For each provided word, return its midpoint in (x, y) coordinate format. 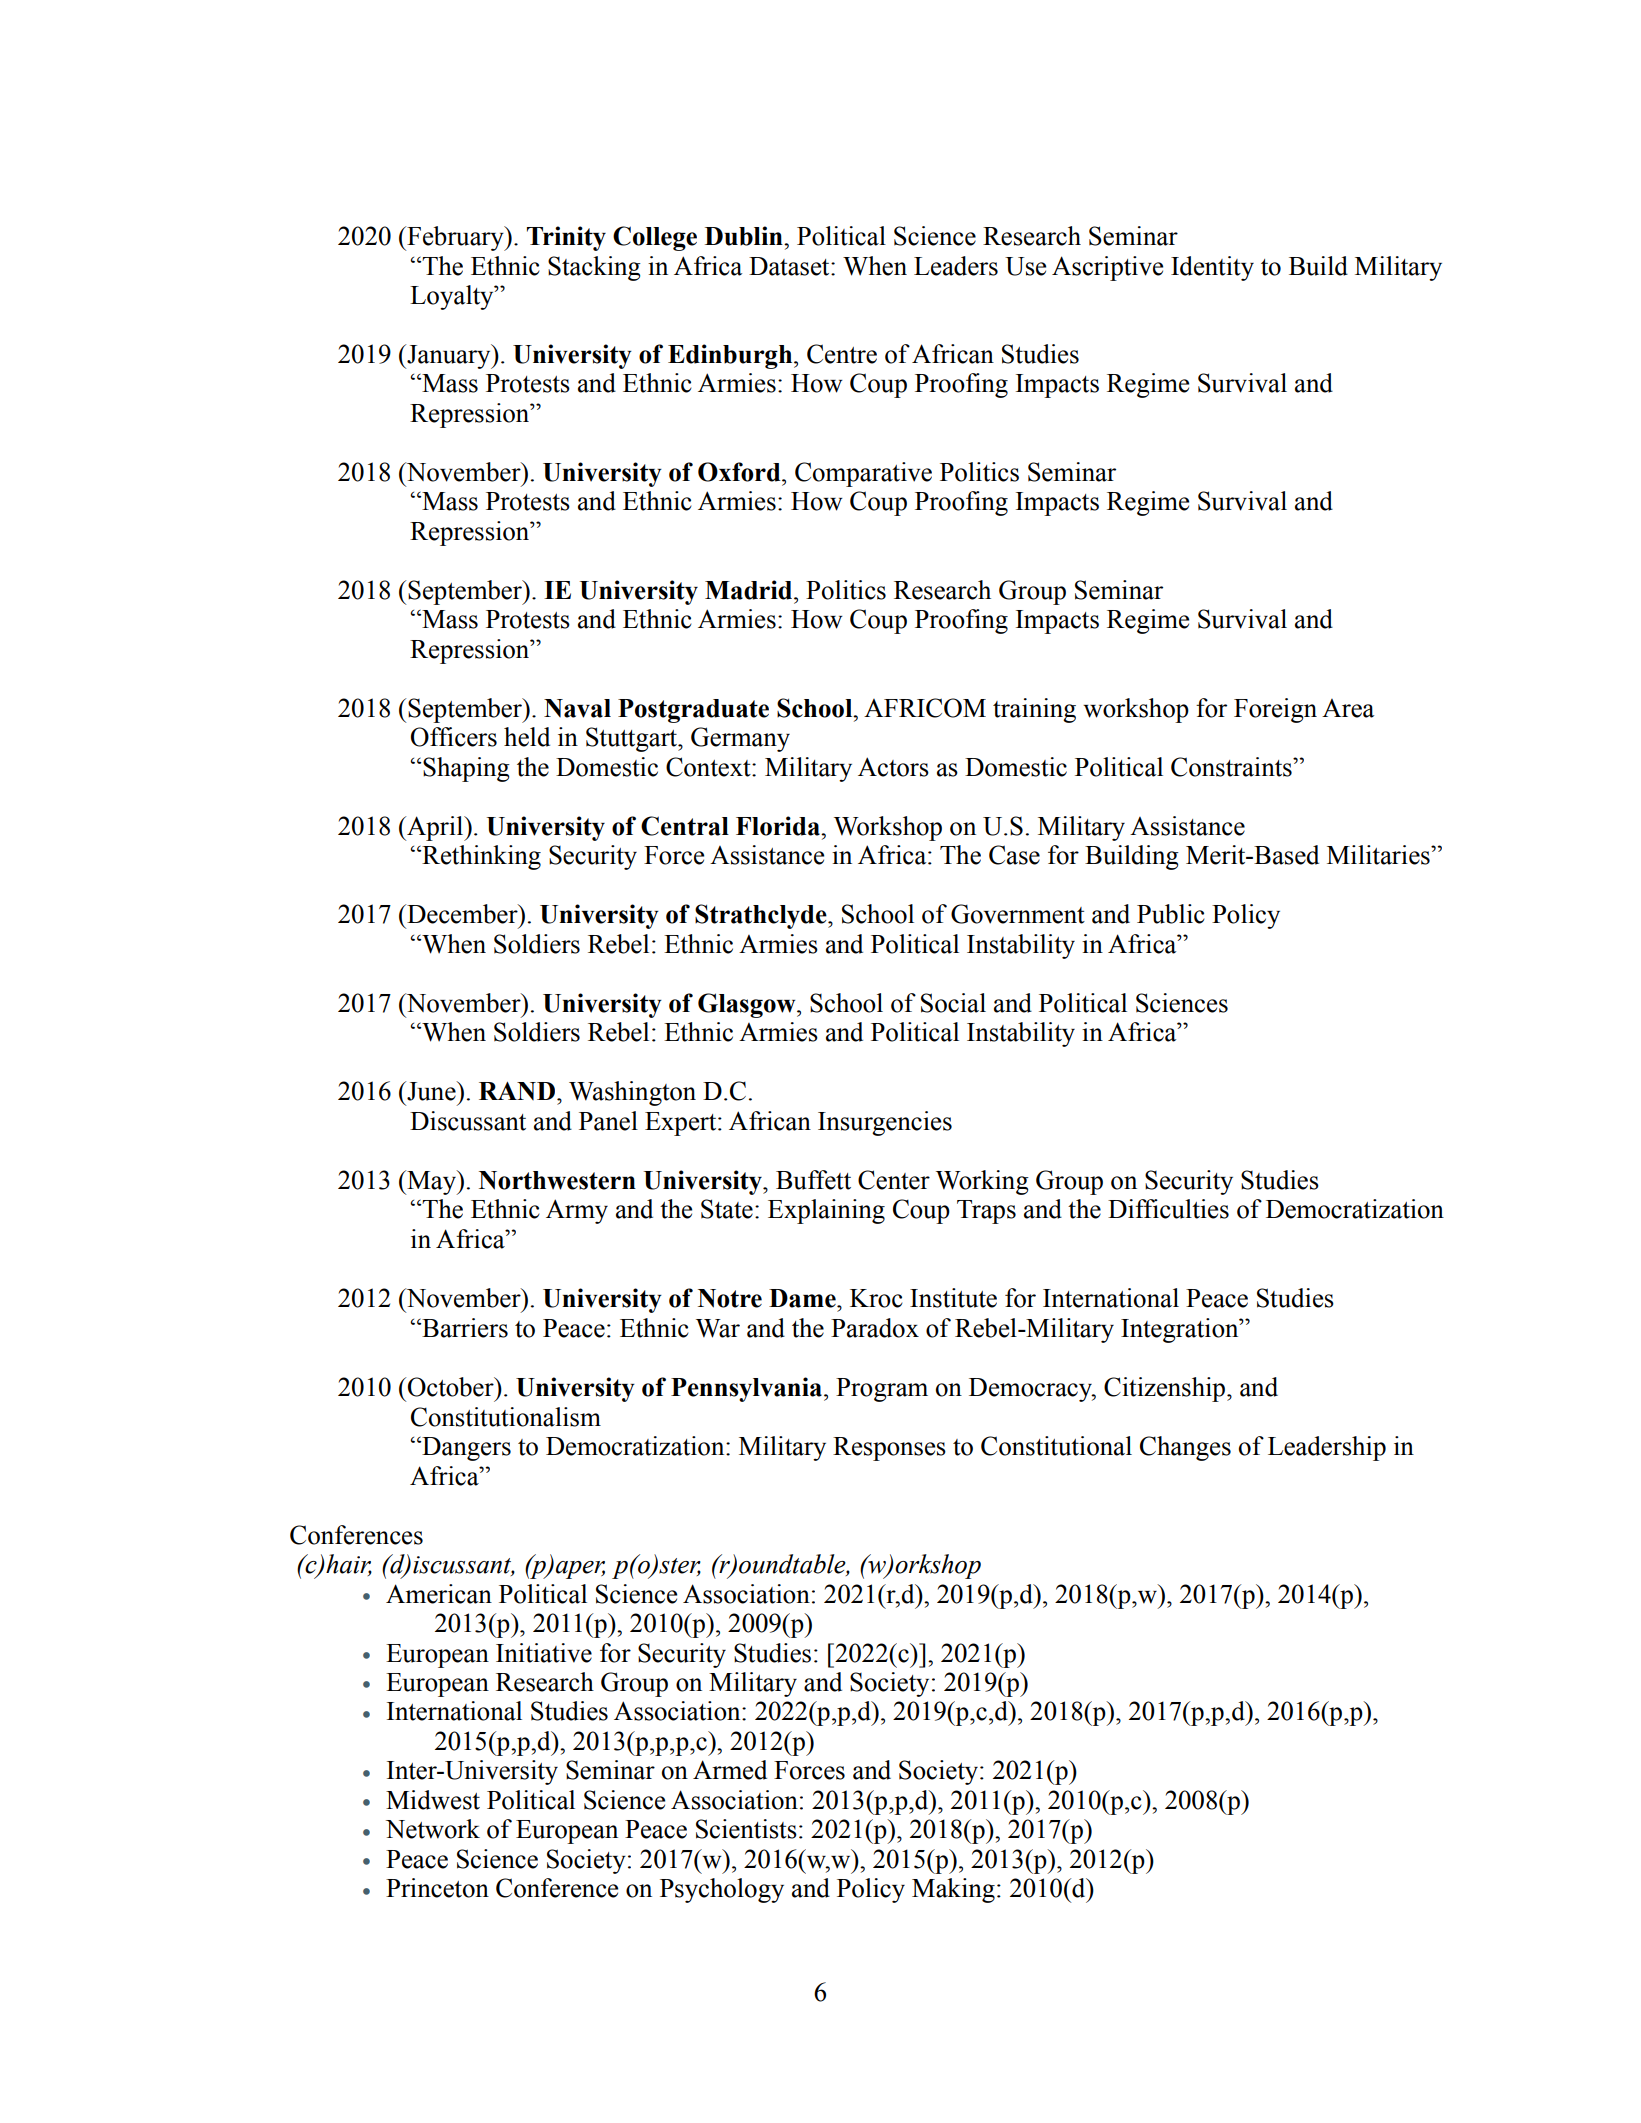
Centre (842, 354)
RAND (517, 1091)
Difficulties (1168, 1209)
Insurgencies (885, 1123)
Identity (1212, 268)
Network (433, 1829)
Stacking (594, 268)
